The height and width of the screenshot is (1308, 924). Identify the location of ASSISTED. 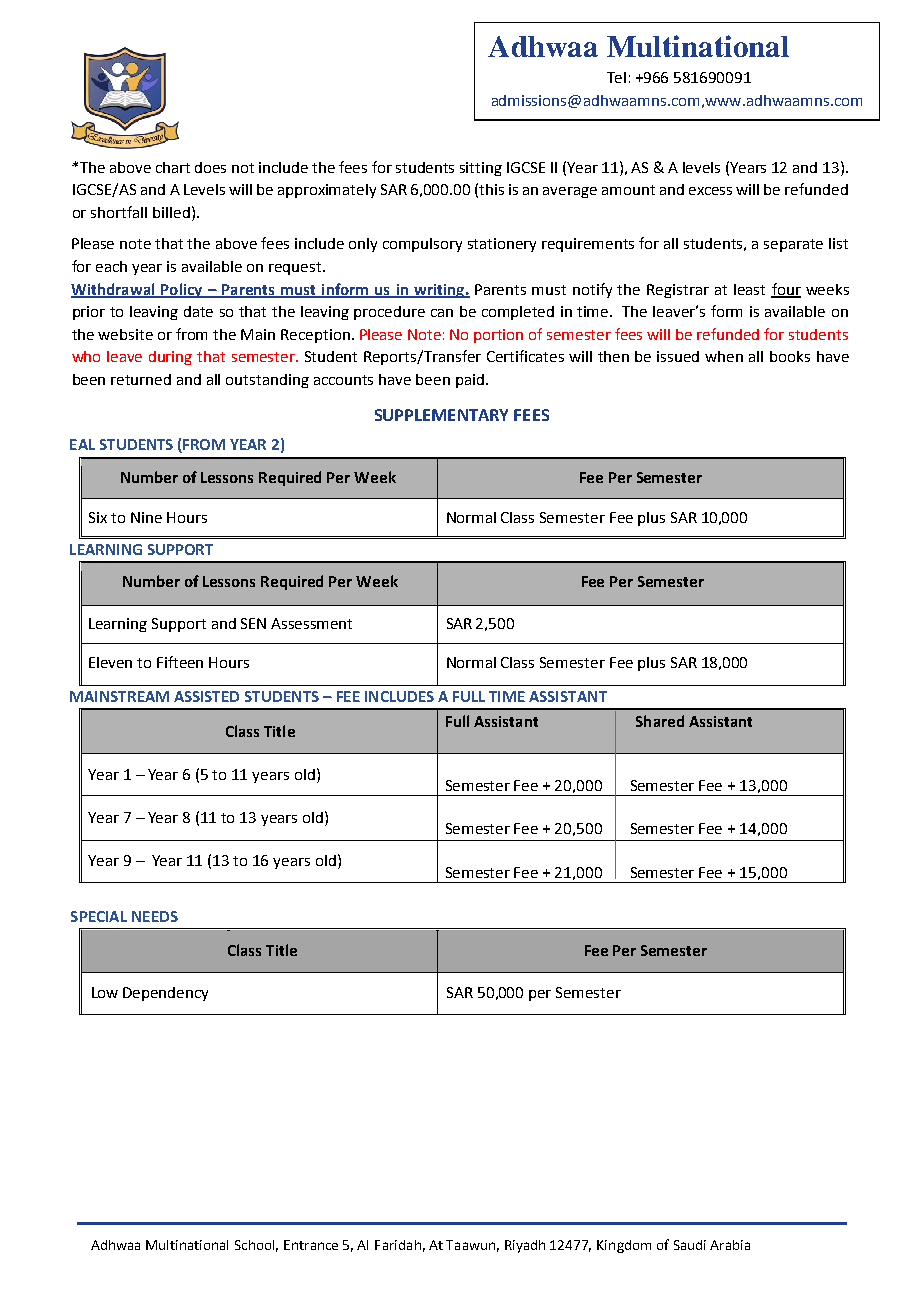
(206, 696).
